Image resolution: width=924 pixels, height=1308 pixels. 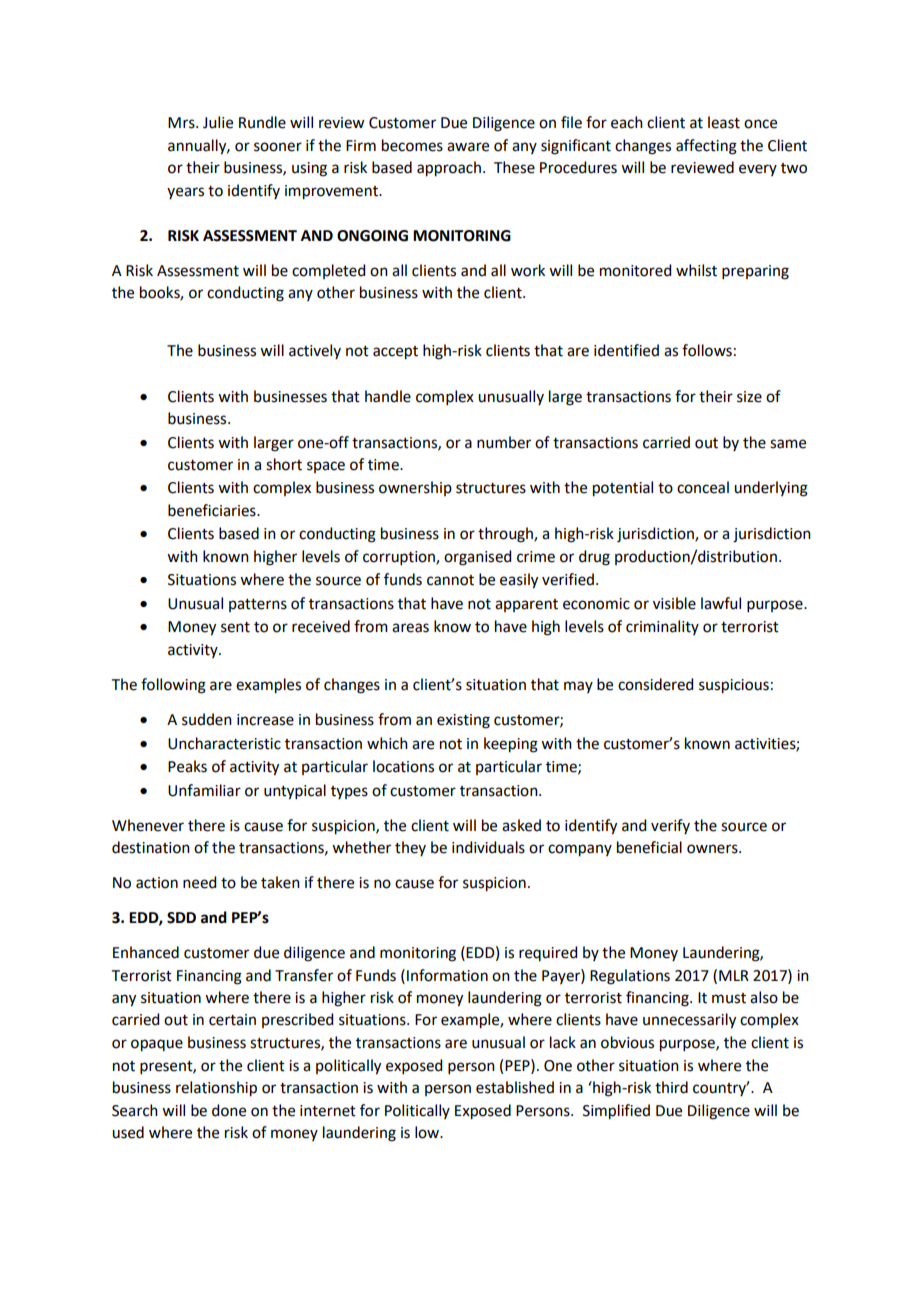 What do you see at coordinates (706, 147) in the image?
I see `affecting` at bounding box center [706, 147].
